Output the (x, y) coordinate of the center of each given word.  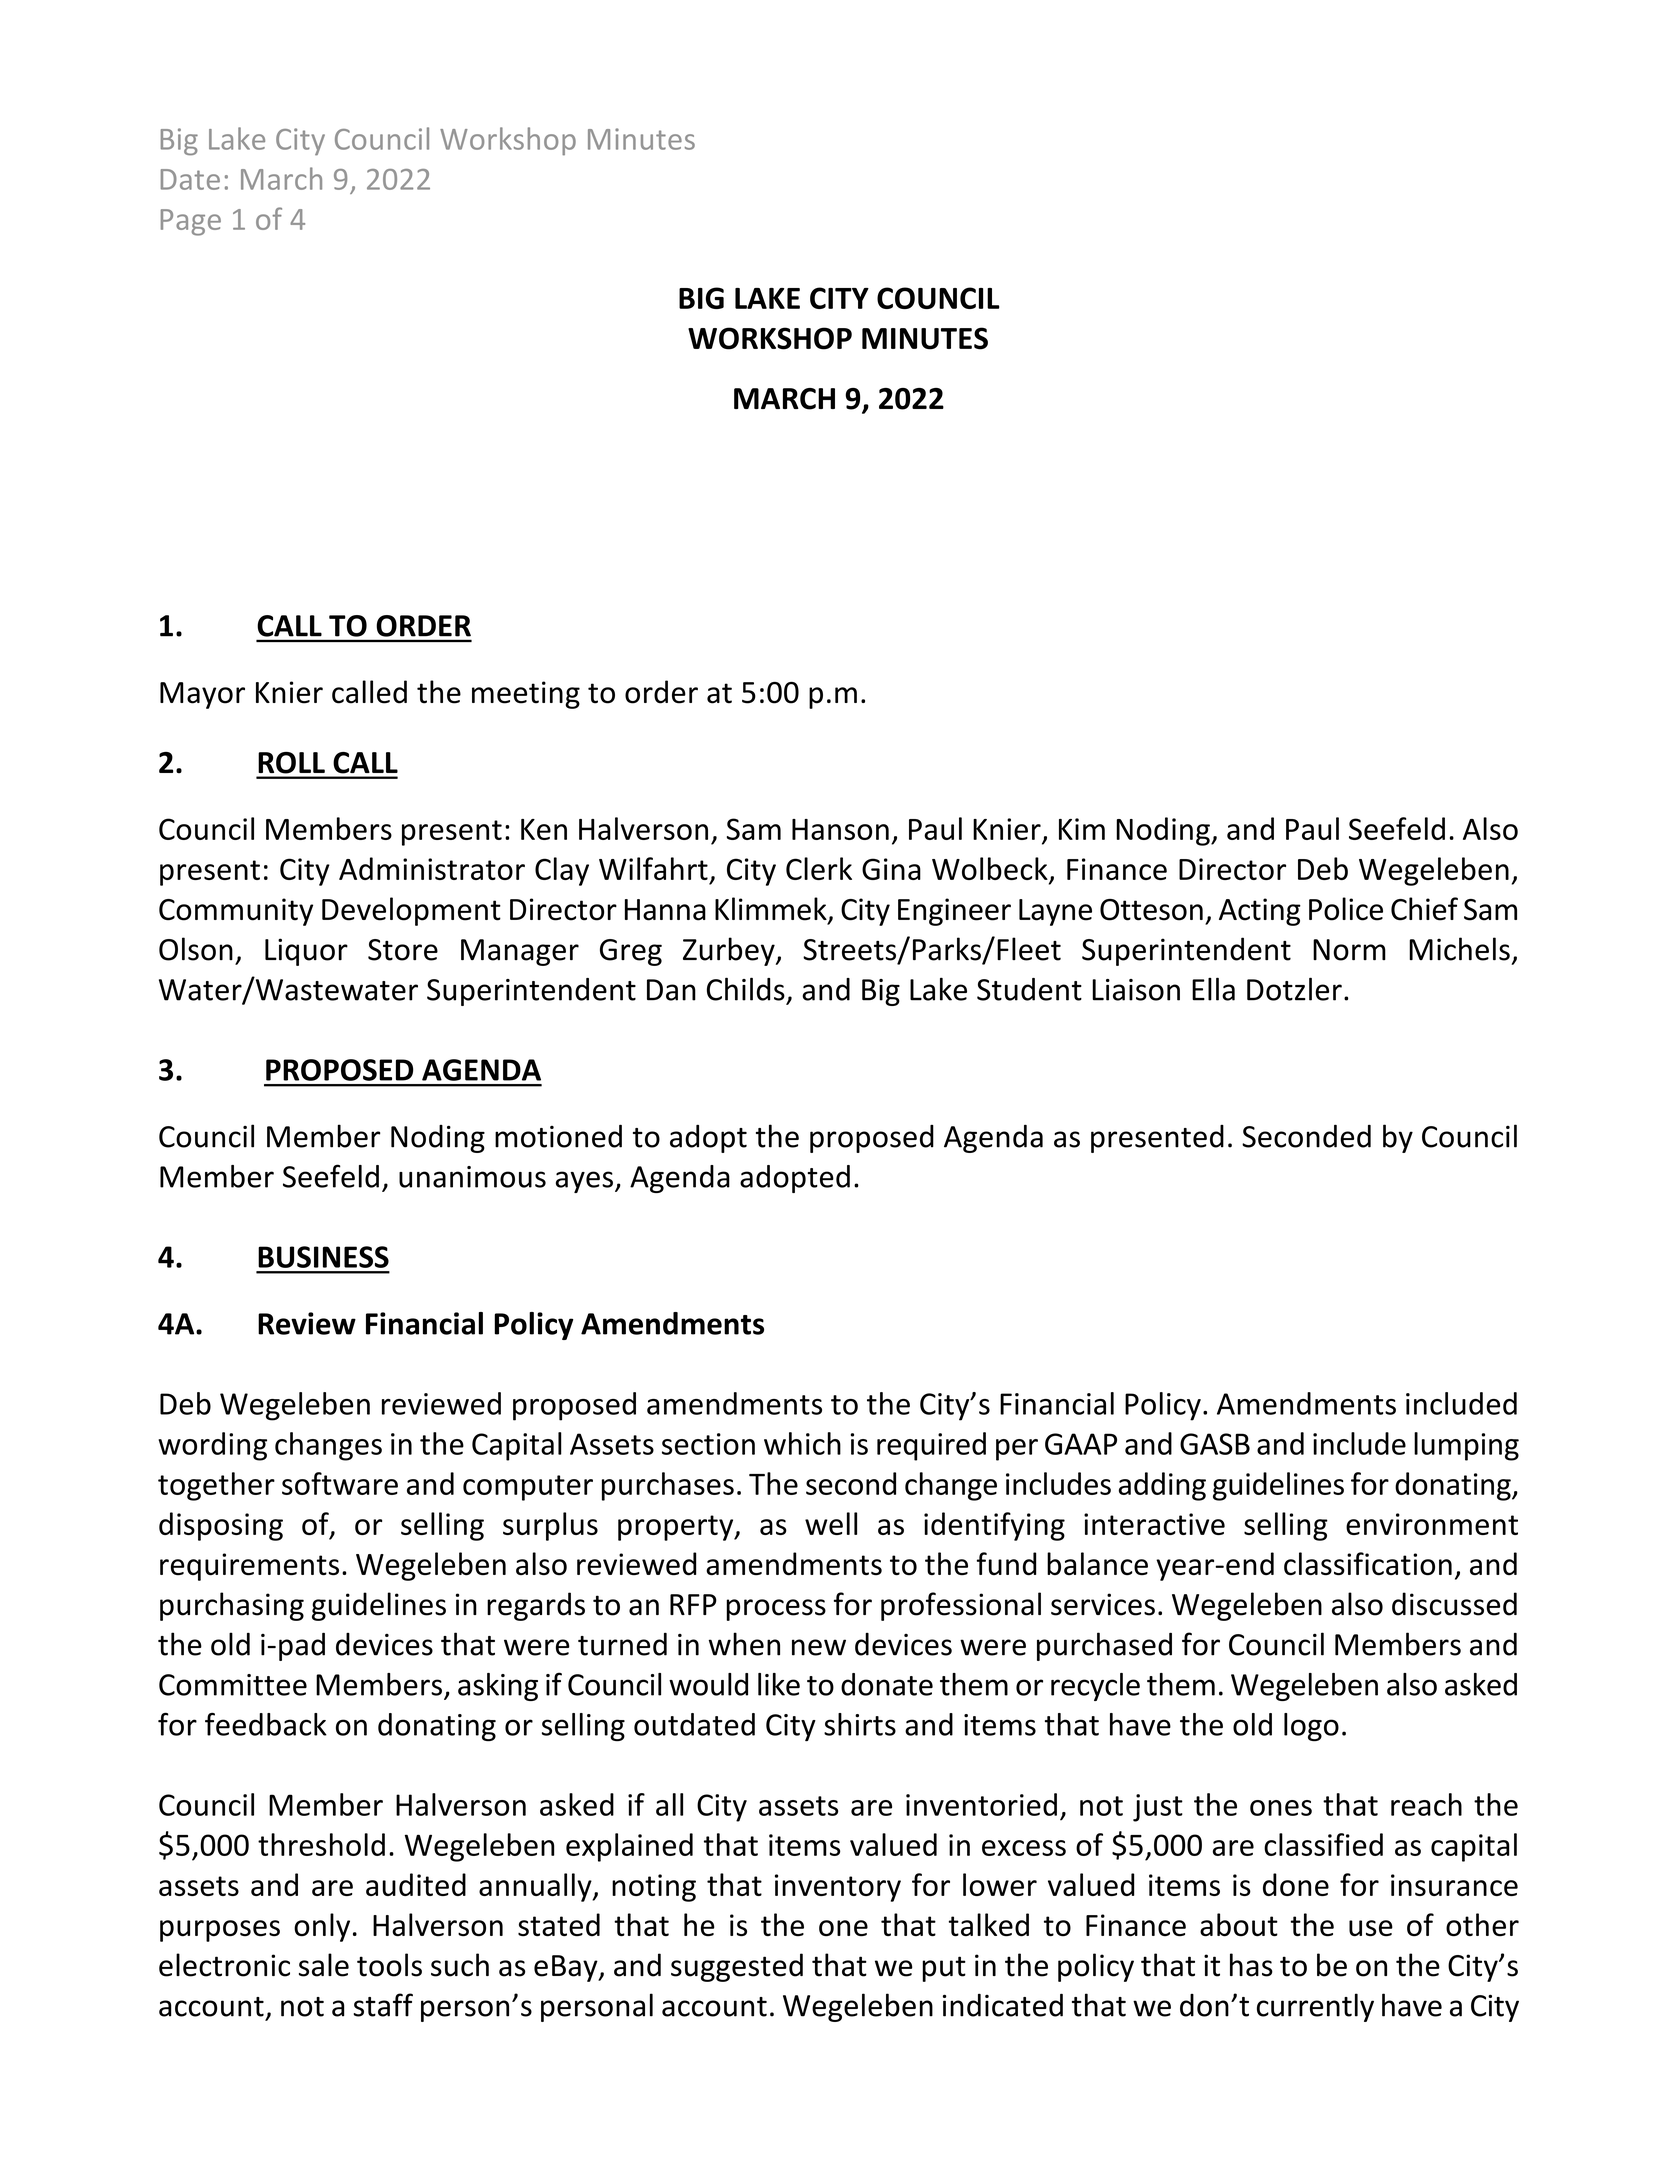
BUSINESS (323, 1257)
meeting (526, 695)
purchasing (232, 1606)
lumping (1466, 1446)
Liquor (306, 952)
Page (191, 222)
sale (324, 1965)
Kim (1082, 829)
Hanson (840, 829)
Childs (746, 989)
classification (1368, 1564)
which (802, 1443)
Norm (1349, 950)
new (819, 1647)
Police (1346, 909)
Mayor (202, 695)
